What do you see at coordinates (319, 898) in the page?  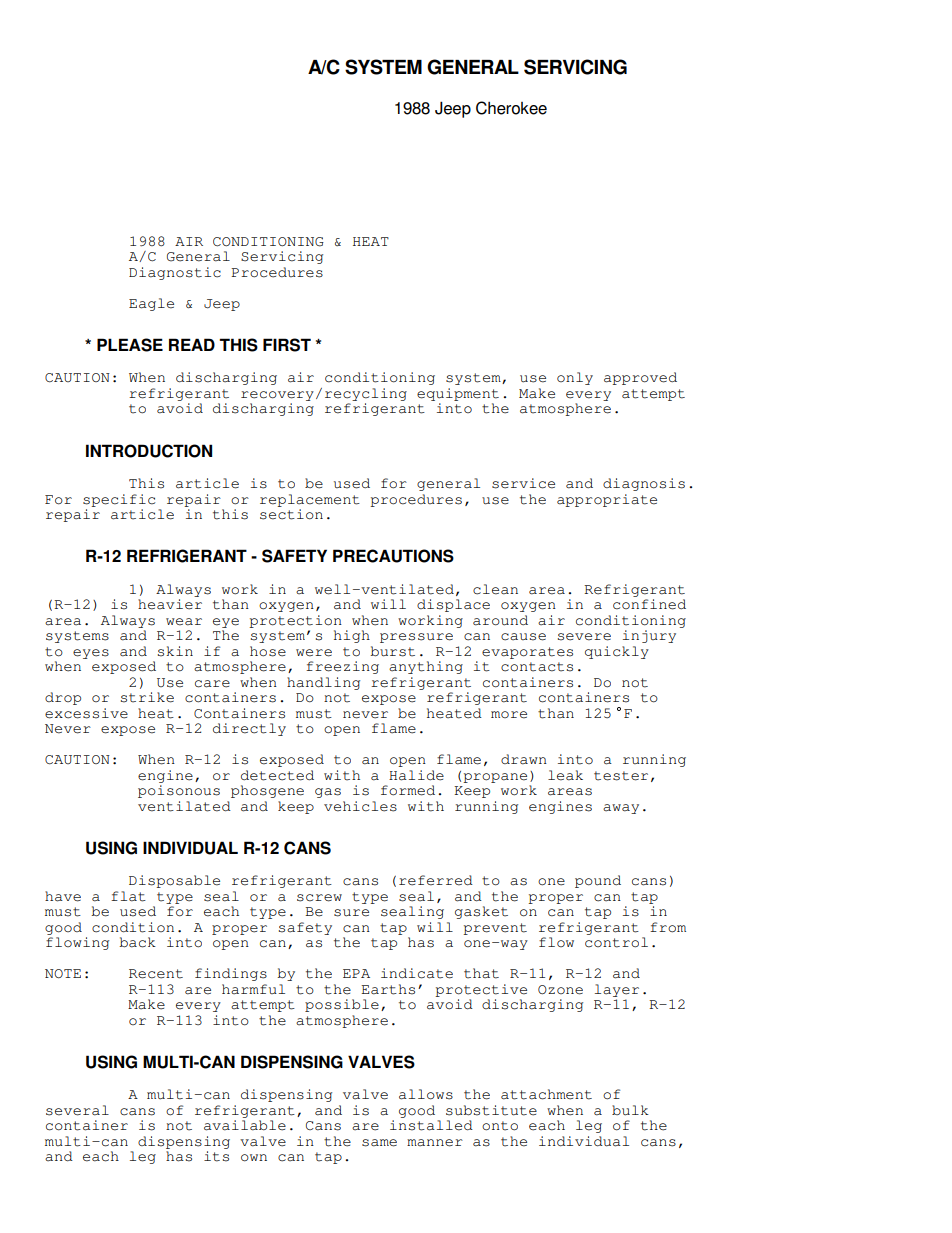 I see `screw` at bounding box center [319, 898].
